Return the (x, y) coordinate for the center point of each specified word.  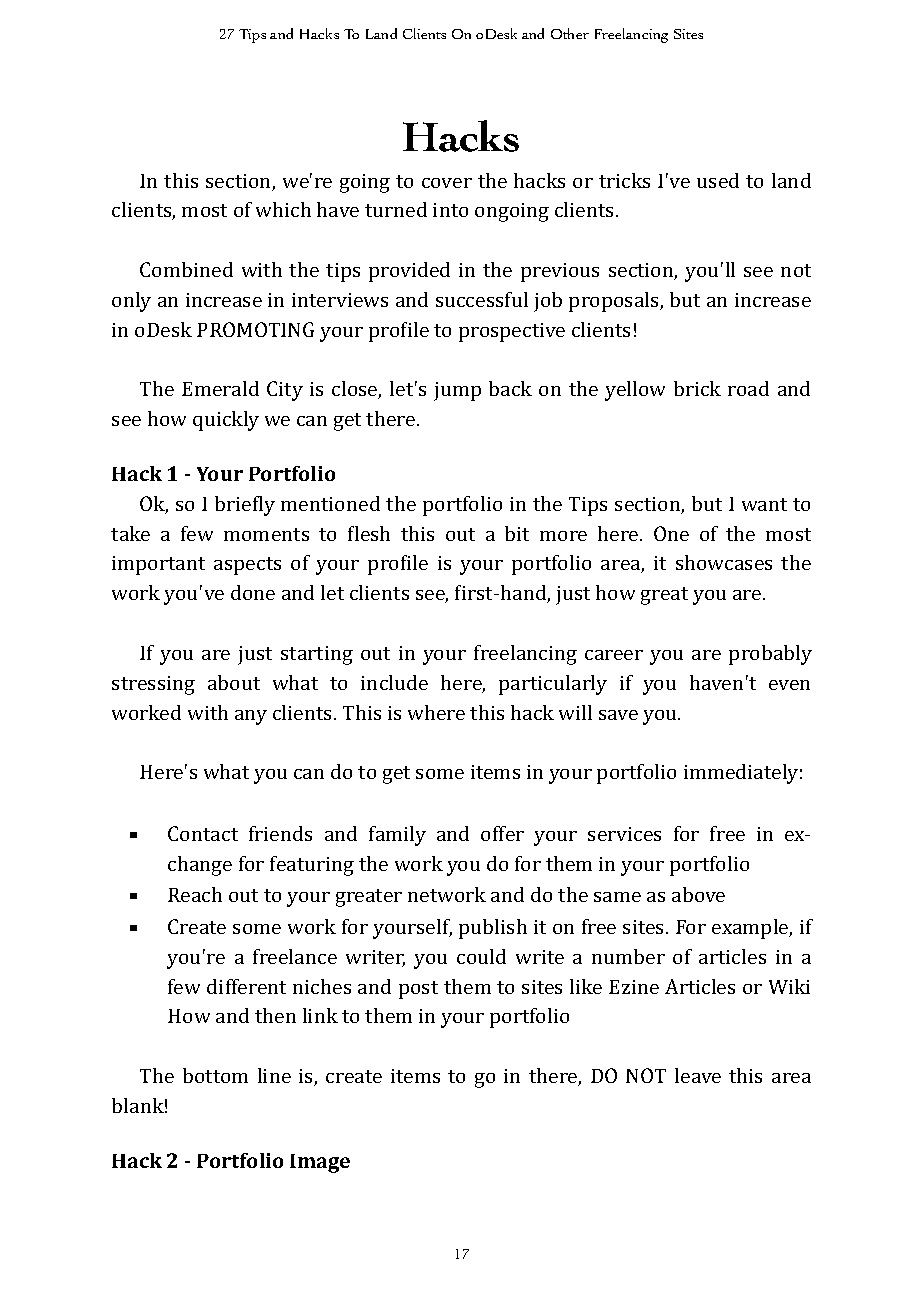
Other (570, 33)
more (563, 536)
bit (517, 533)
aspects (247, 566)
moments (266, 534)
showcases (724, 562)
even (789, 685)
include (394, 682)
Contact (203, 833)
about (234, 682)
